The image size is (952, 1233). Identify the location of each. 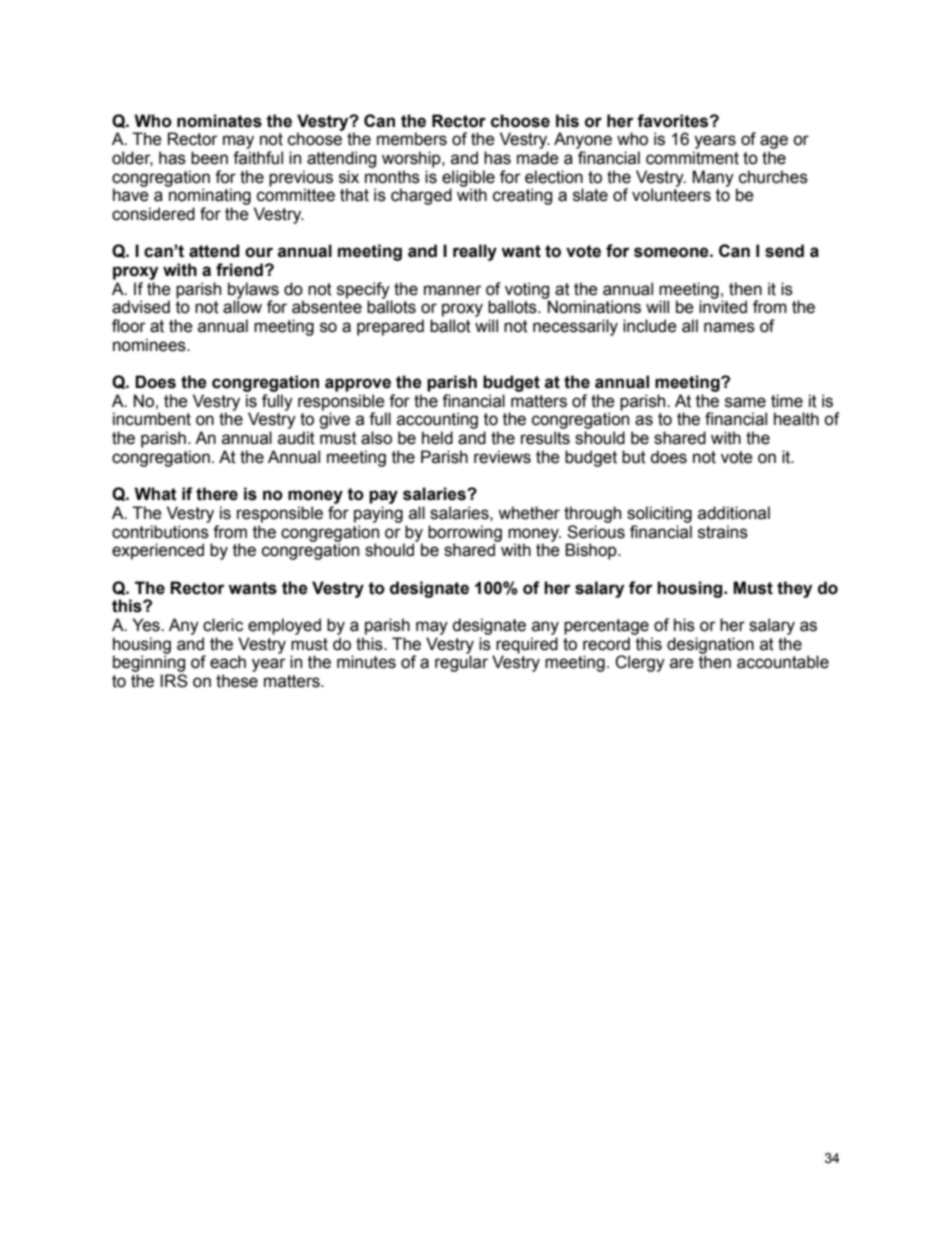
(228, 662).
